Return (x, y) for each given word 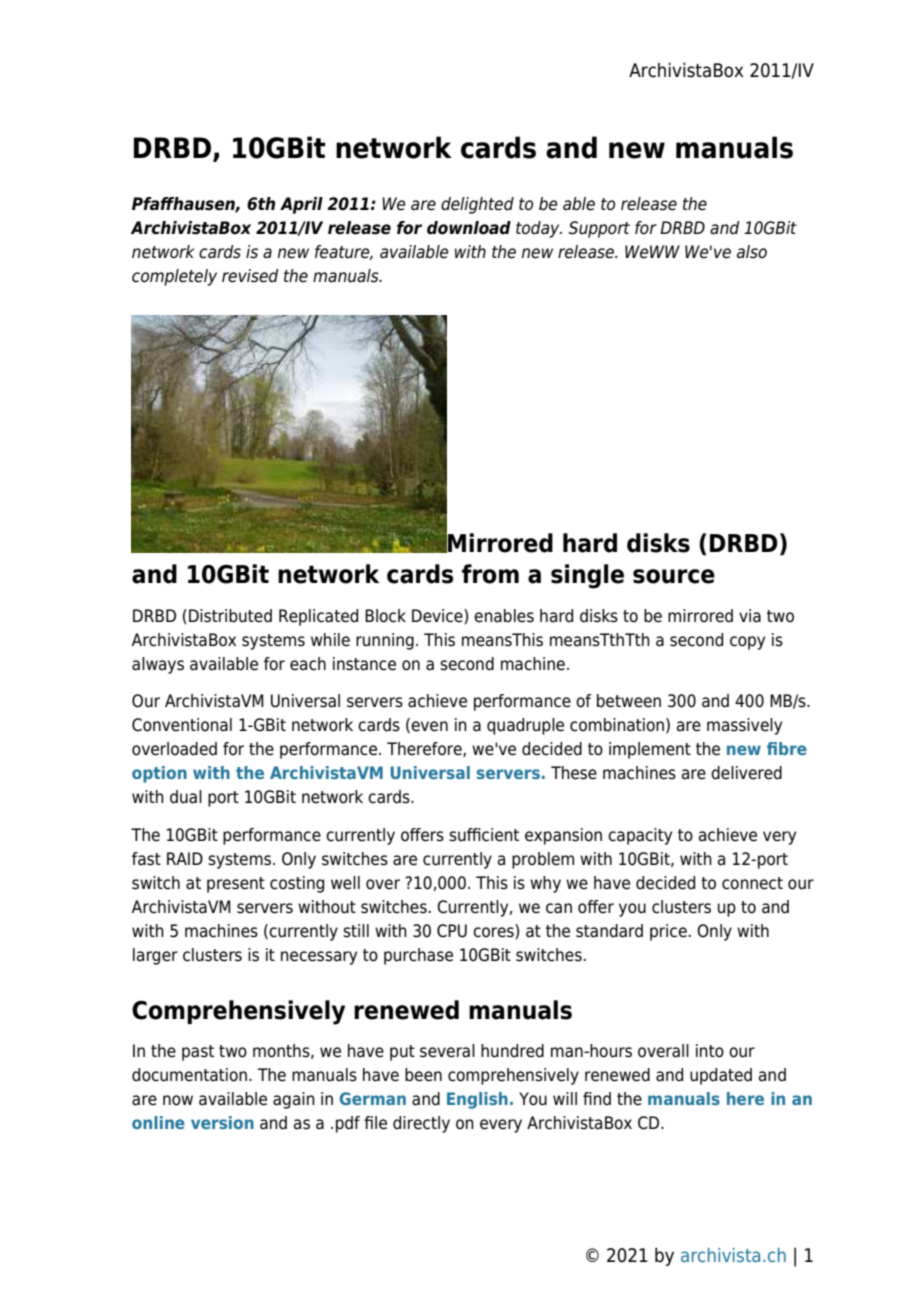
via (750, 616)
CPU (452, 931)
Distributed (230, 616)
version (222, 1122)
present (236, 885)
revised (250, 276)
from (490, 574)
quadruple (525, 726)
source (674, 576)
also (752, 252)
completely (174, 277)
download (469, 228)
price (668, 932)
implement (650, 750)
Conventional (182, 725)
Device (438, 616)
